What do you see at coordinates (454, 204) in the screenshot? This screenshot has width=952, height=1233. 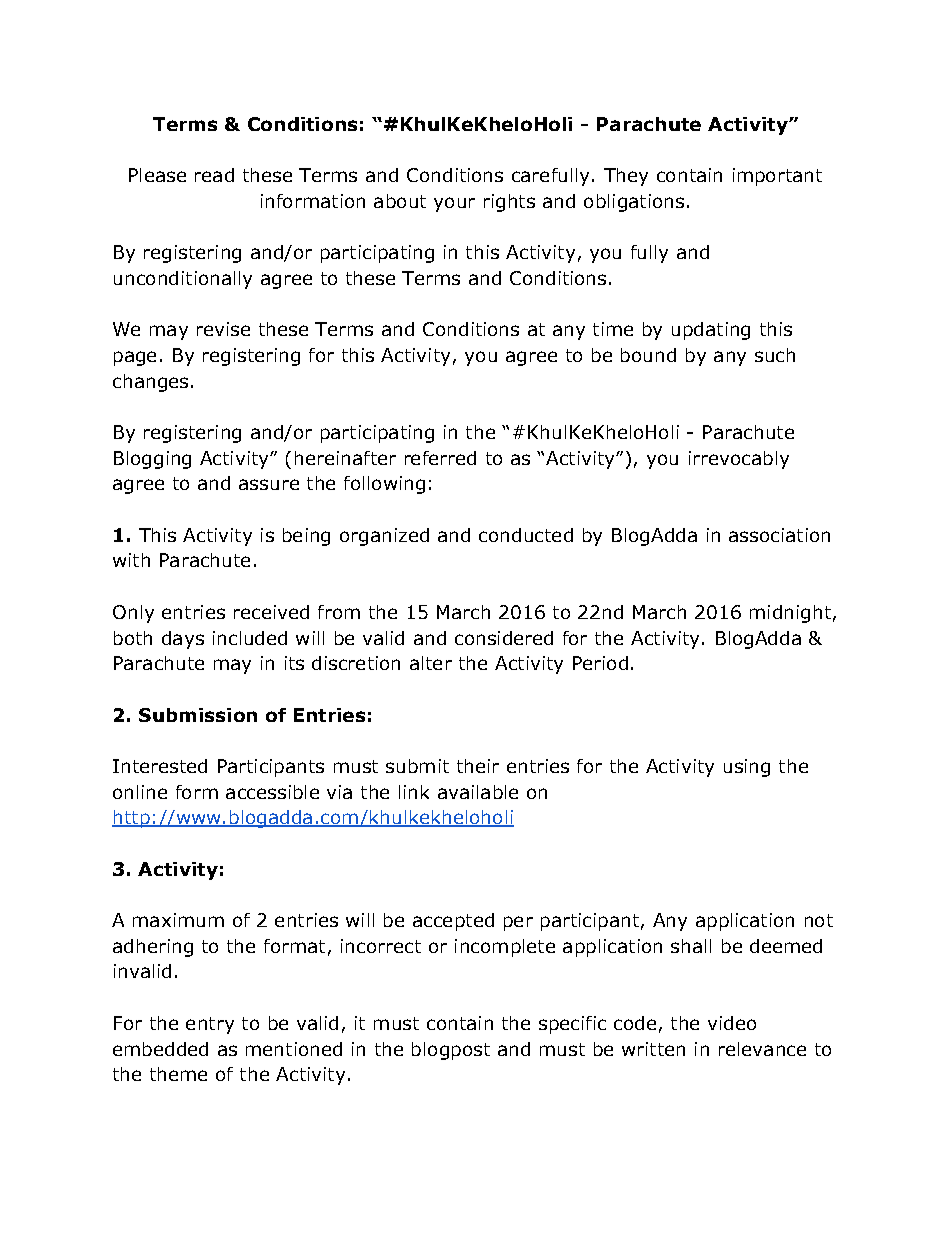 I see `your` at bounding box center [454, 204].
